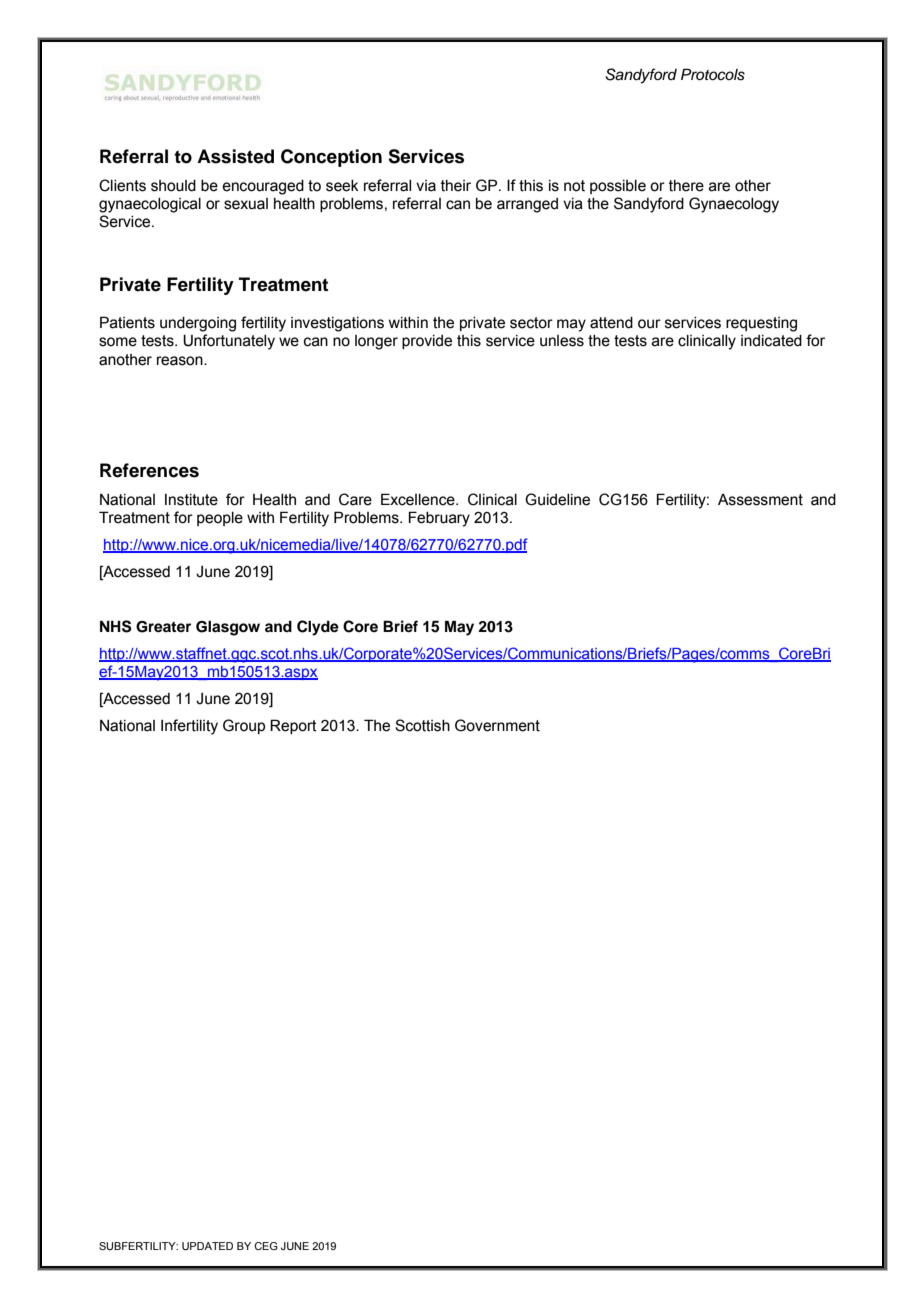 This image has height=1308, width=924. What do you see at coordinates (207, 1246) in the image?
I see `UPDATED` at bounding box center [207, 1246].
